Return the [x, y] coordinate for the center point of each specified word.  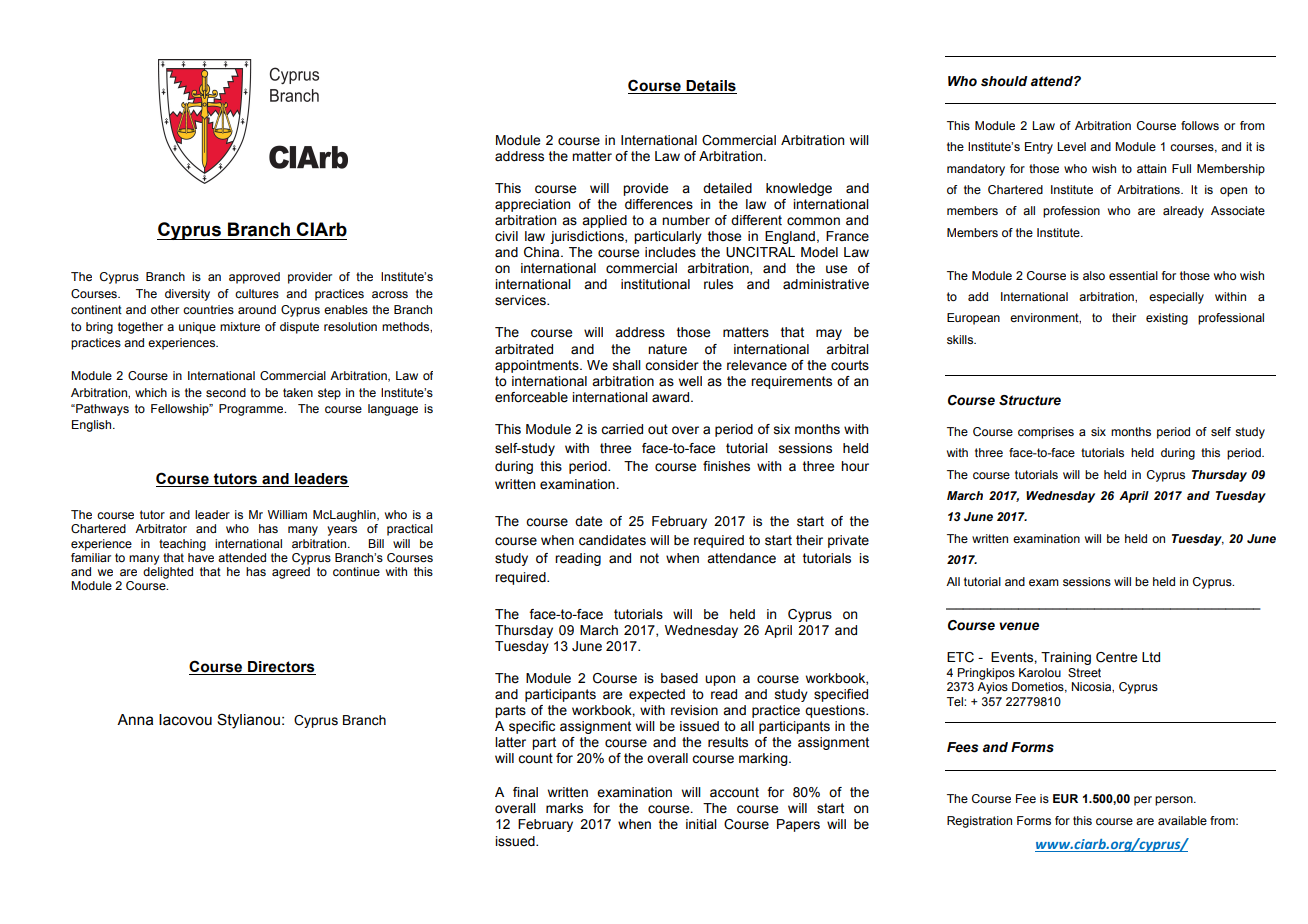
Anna [135, 720]
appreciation [532, 205]
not [649, 558]
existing [1167, 319]
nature [667, 349]
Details [710, 87]
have [201, 556]
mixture [240, 326]
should [1004, 81]
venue [1019, 626]
